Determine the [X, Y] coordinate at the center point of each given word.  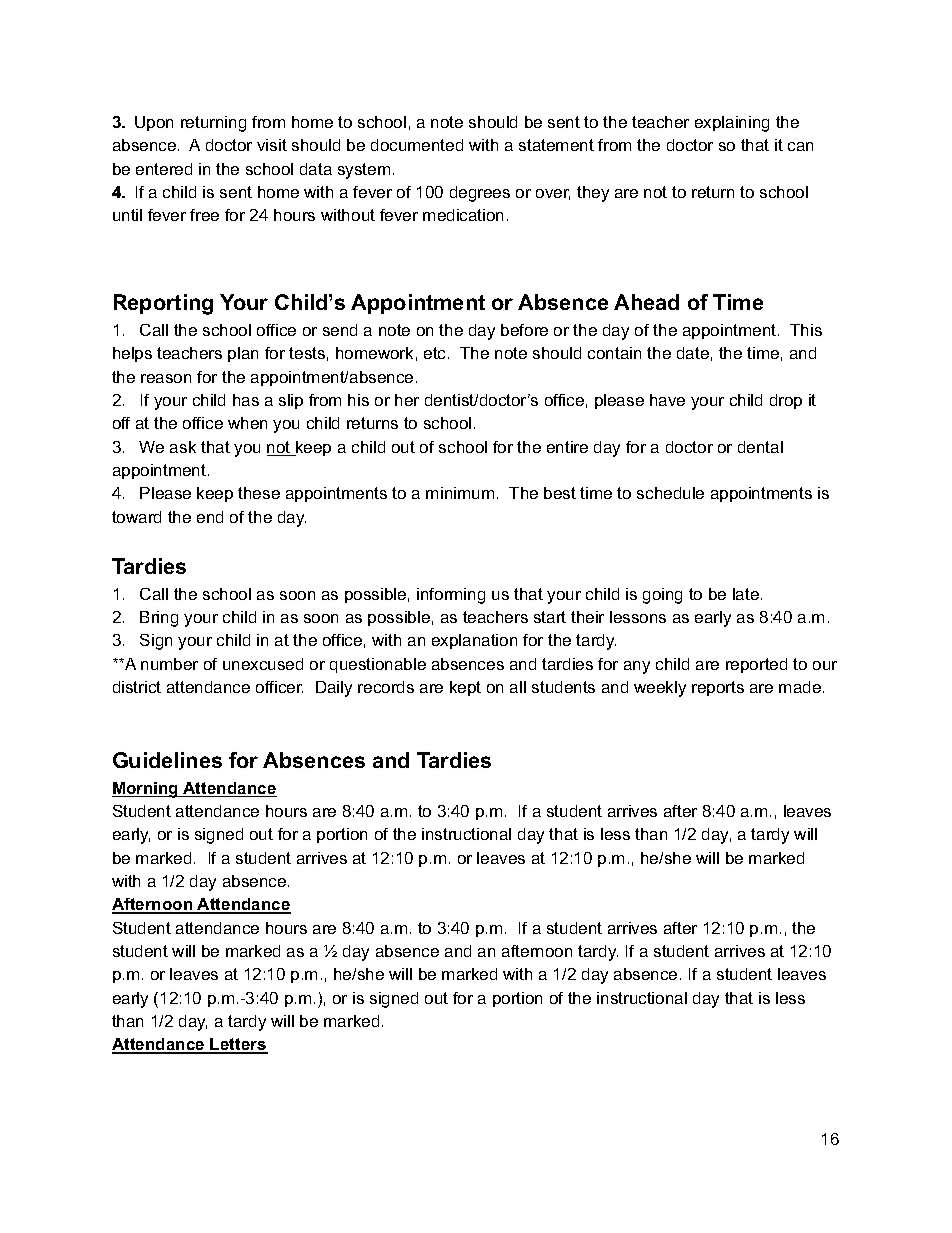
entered [164, 169]
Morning [146, 790]
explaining [732, 124]
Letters [238, 1046]
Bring [159, 619]
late [746, 594]
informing [451, 596]
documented [417, 145]
